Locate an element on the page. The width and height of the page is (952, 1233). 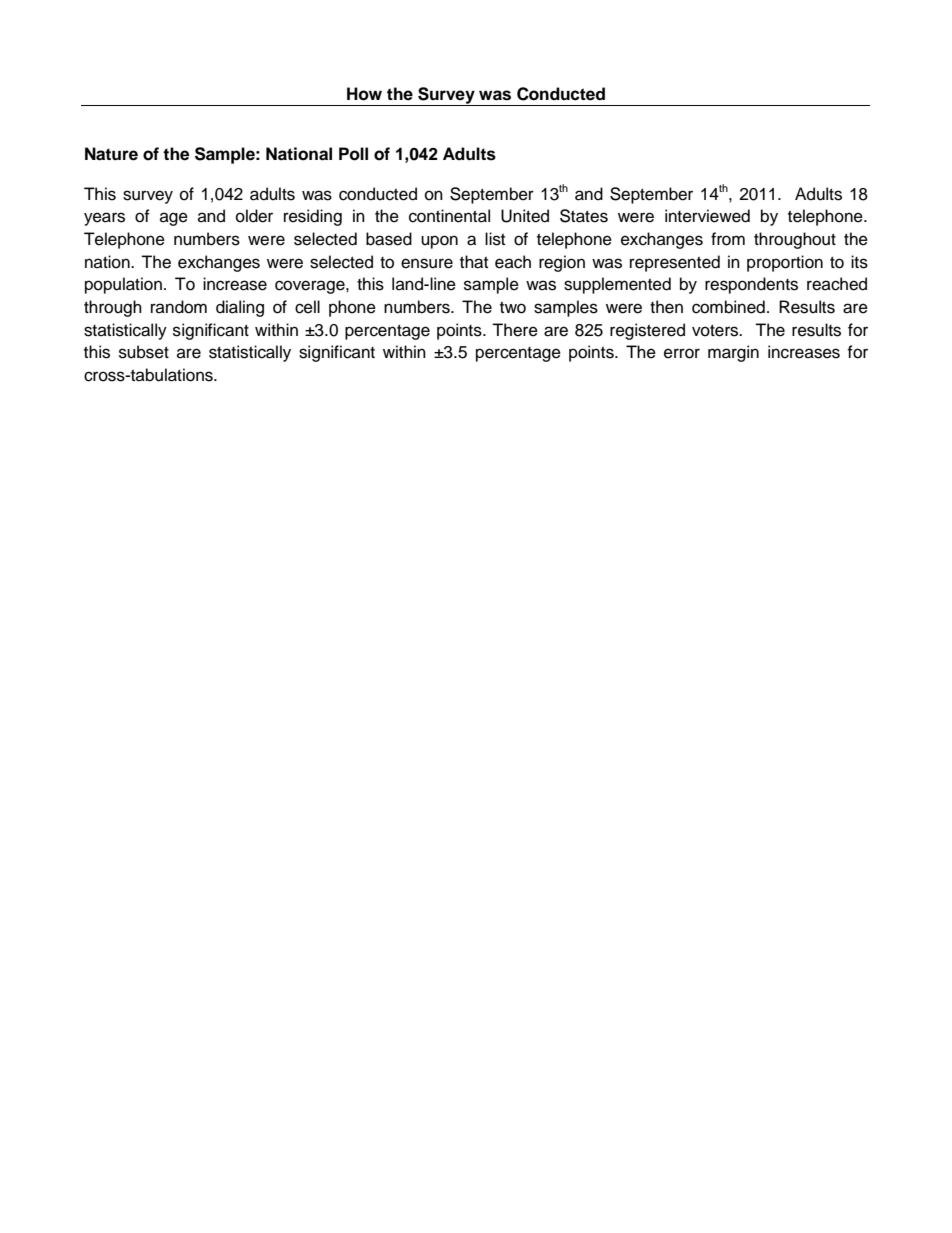
interviewed is located at coordinates (707, 216).
